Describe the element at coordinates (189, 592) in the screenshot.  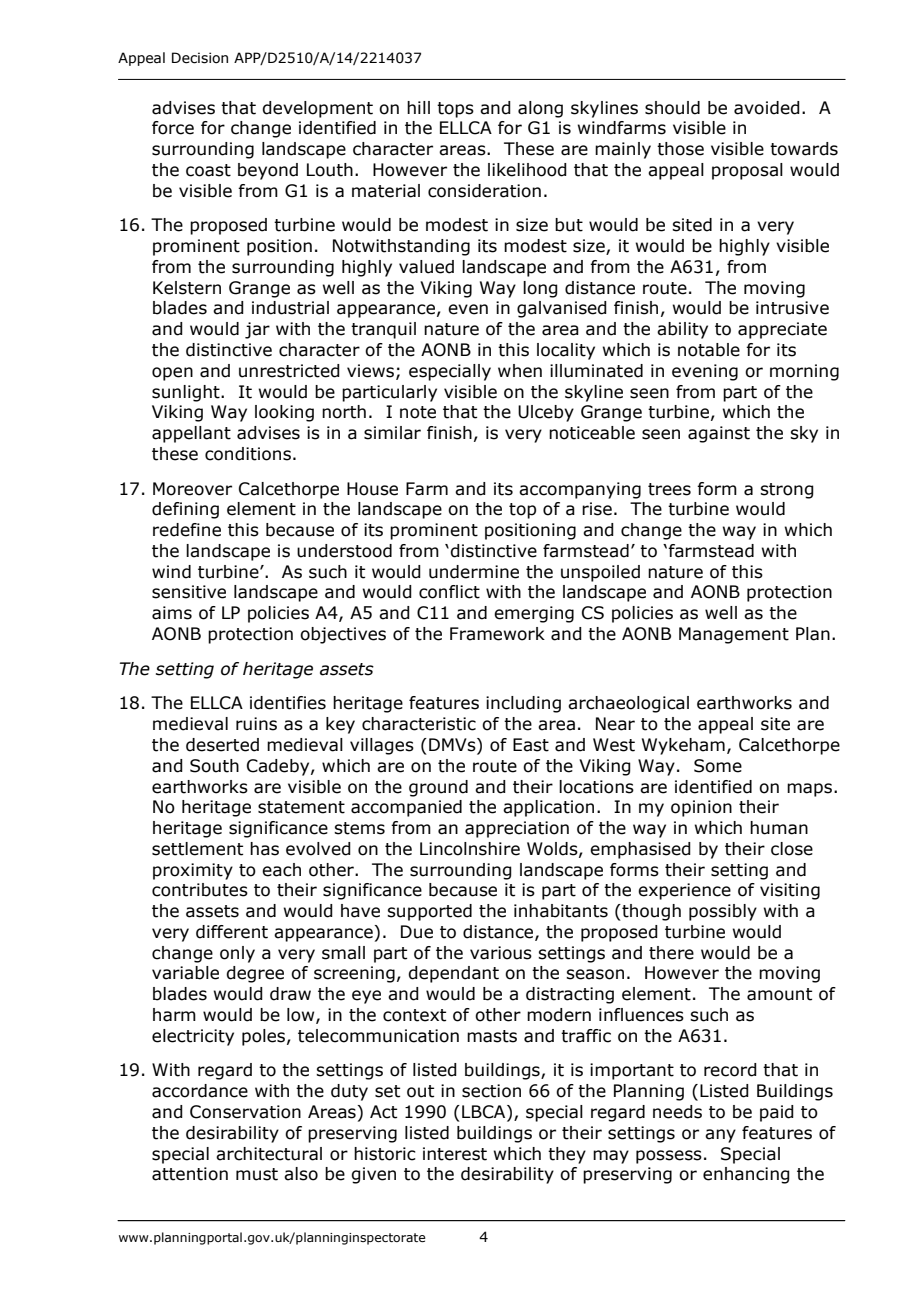
I see `sensitive` at that location.
